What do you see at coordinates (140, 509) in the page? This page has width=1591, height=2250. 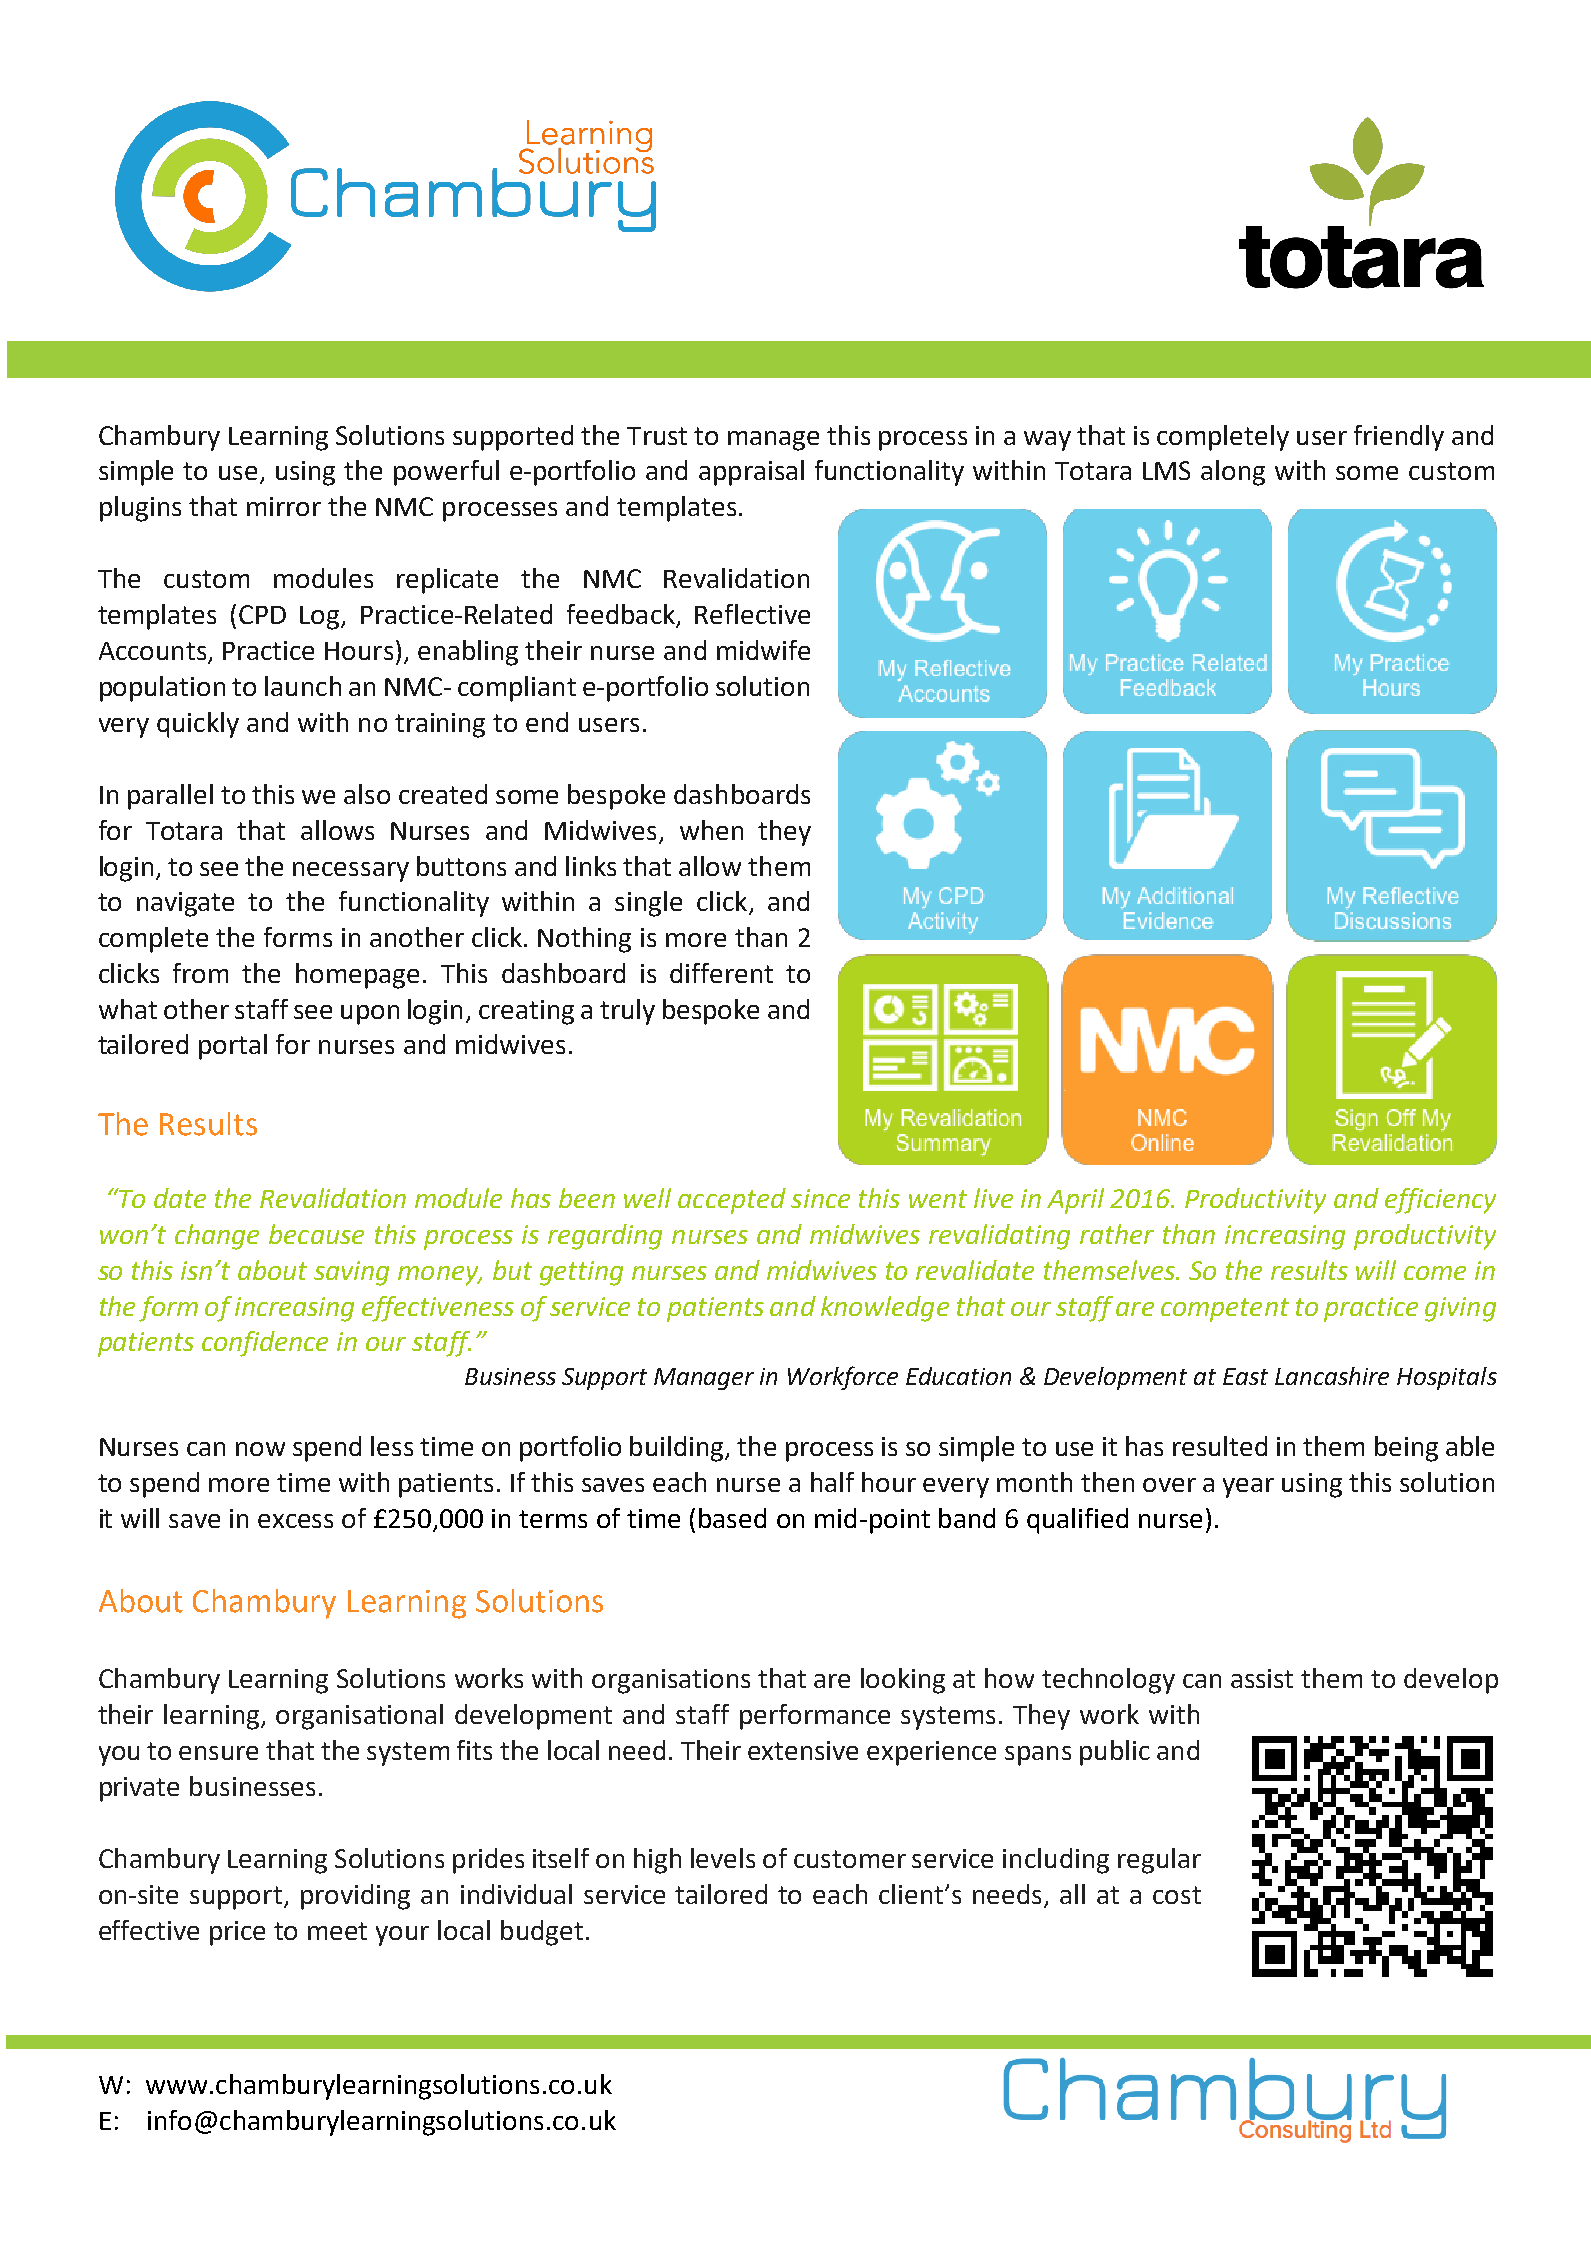 I see `plugins` at bounding box center [140, 509].
